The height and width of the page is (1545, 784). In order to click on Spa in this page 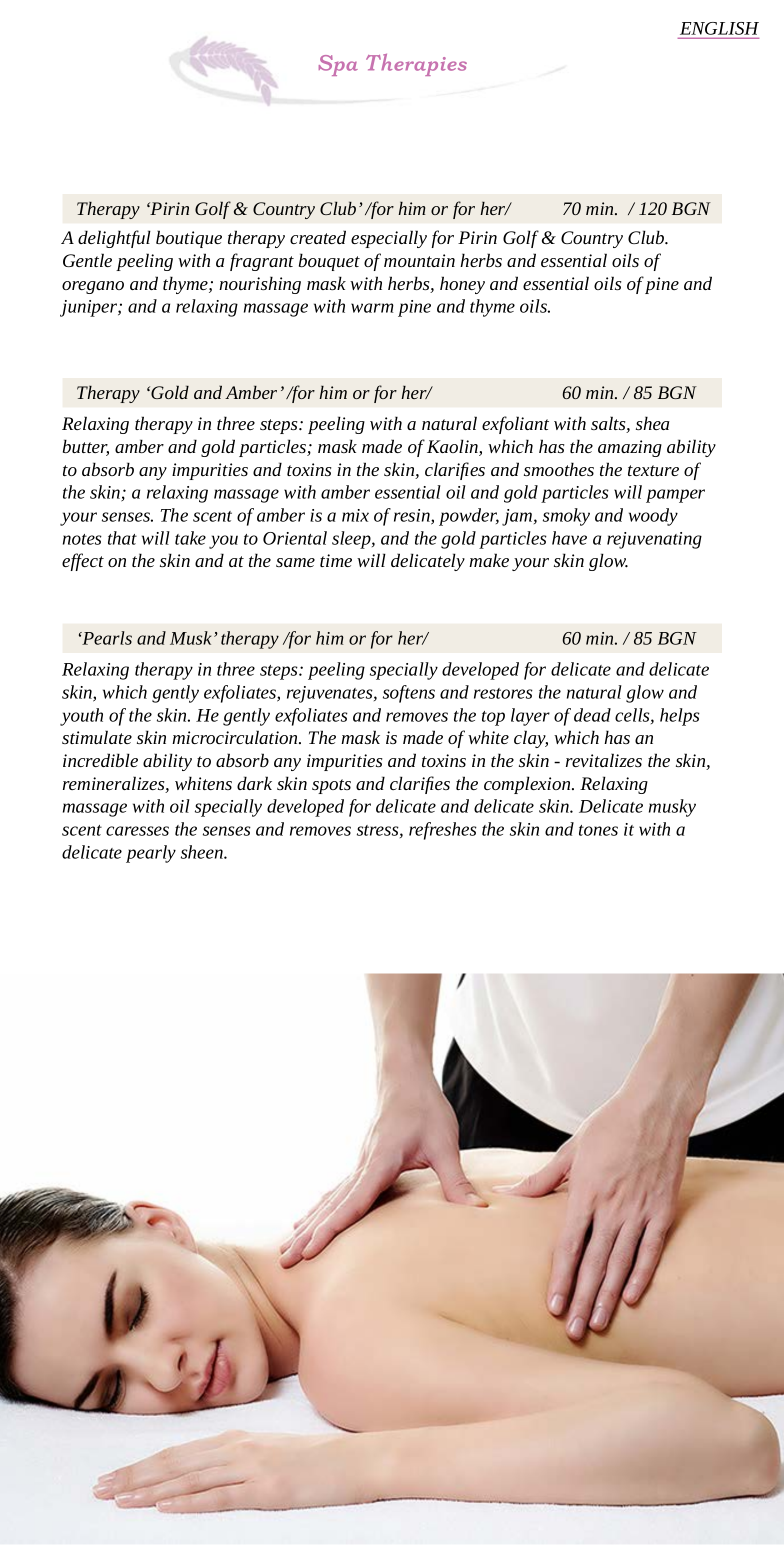, I will do `click(338, 65)`.
